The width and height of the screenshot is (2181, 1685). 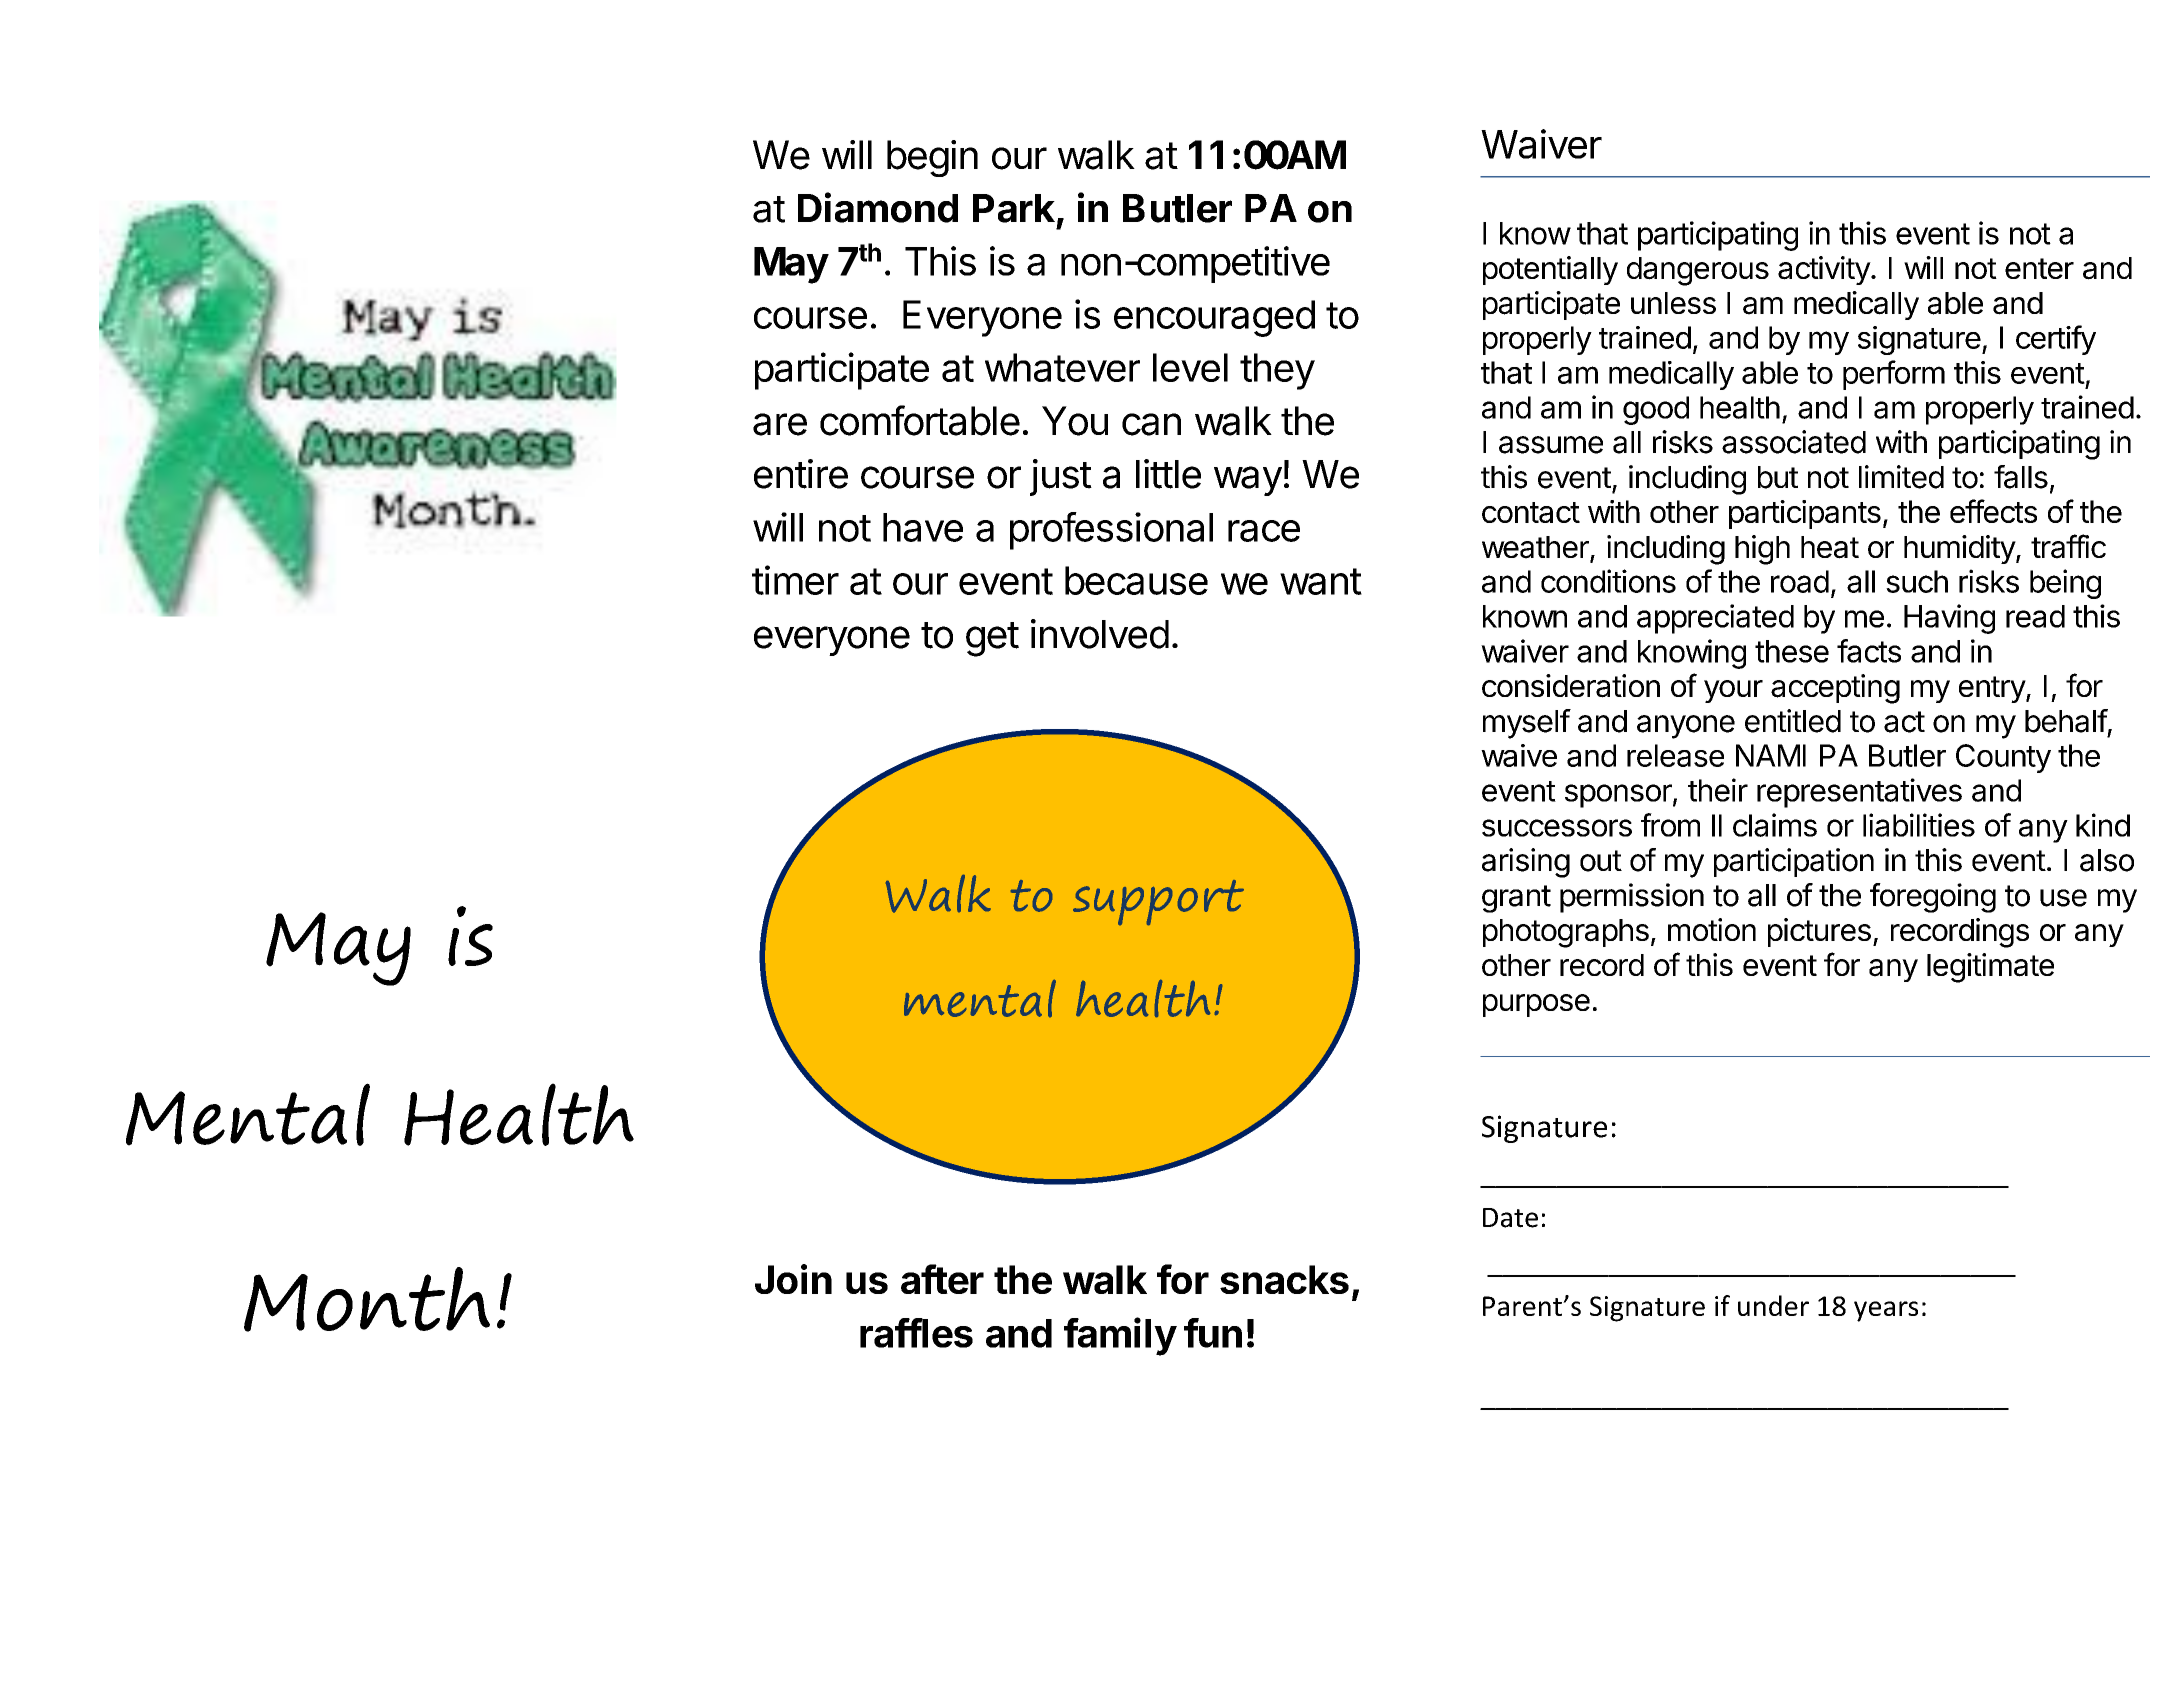 I want to click on activity, so click(x=1825, y=270).
